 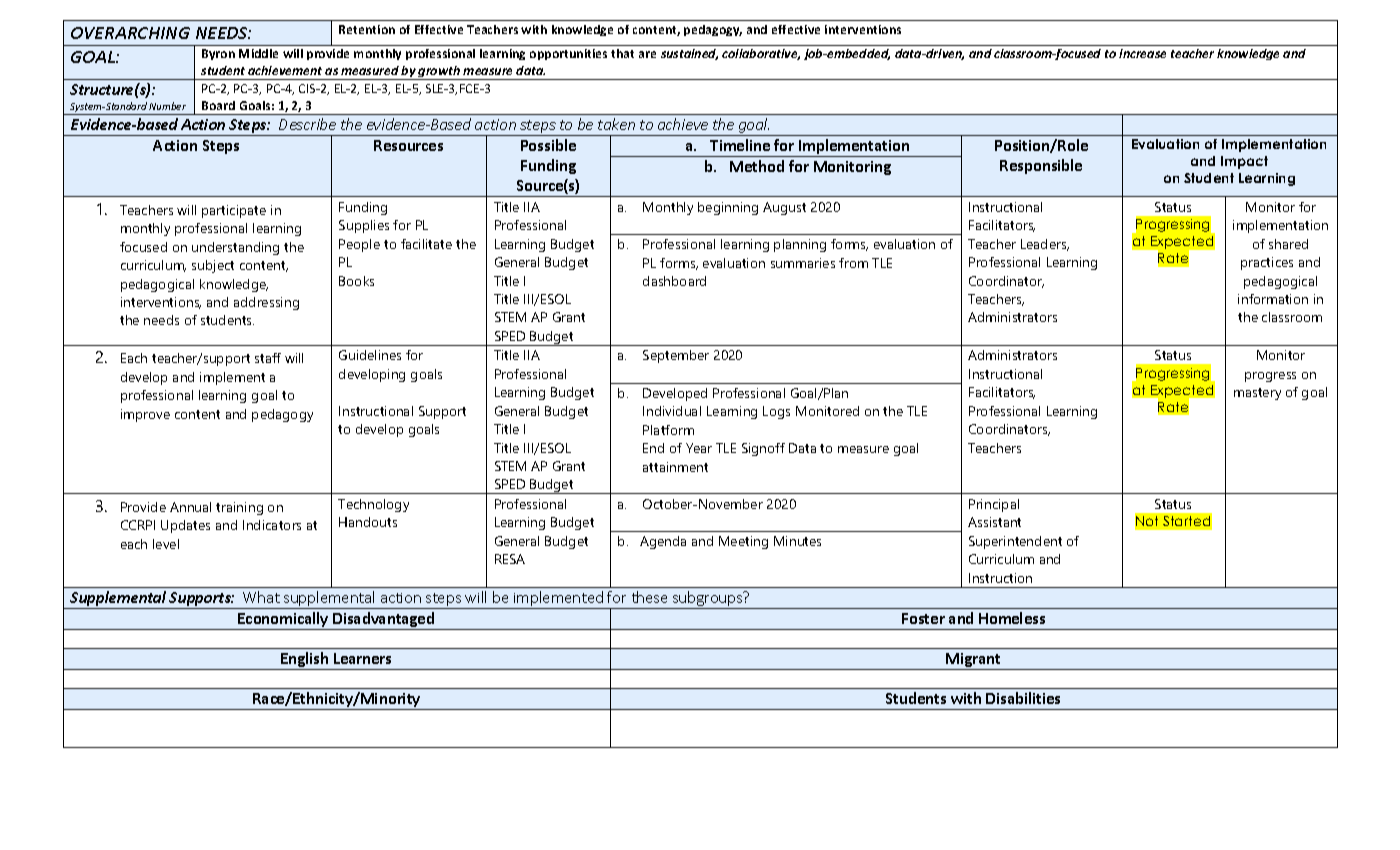 I want to click on September, so click(x=676, y=356).
